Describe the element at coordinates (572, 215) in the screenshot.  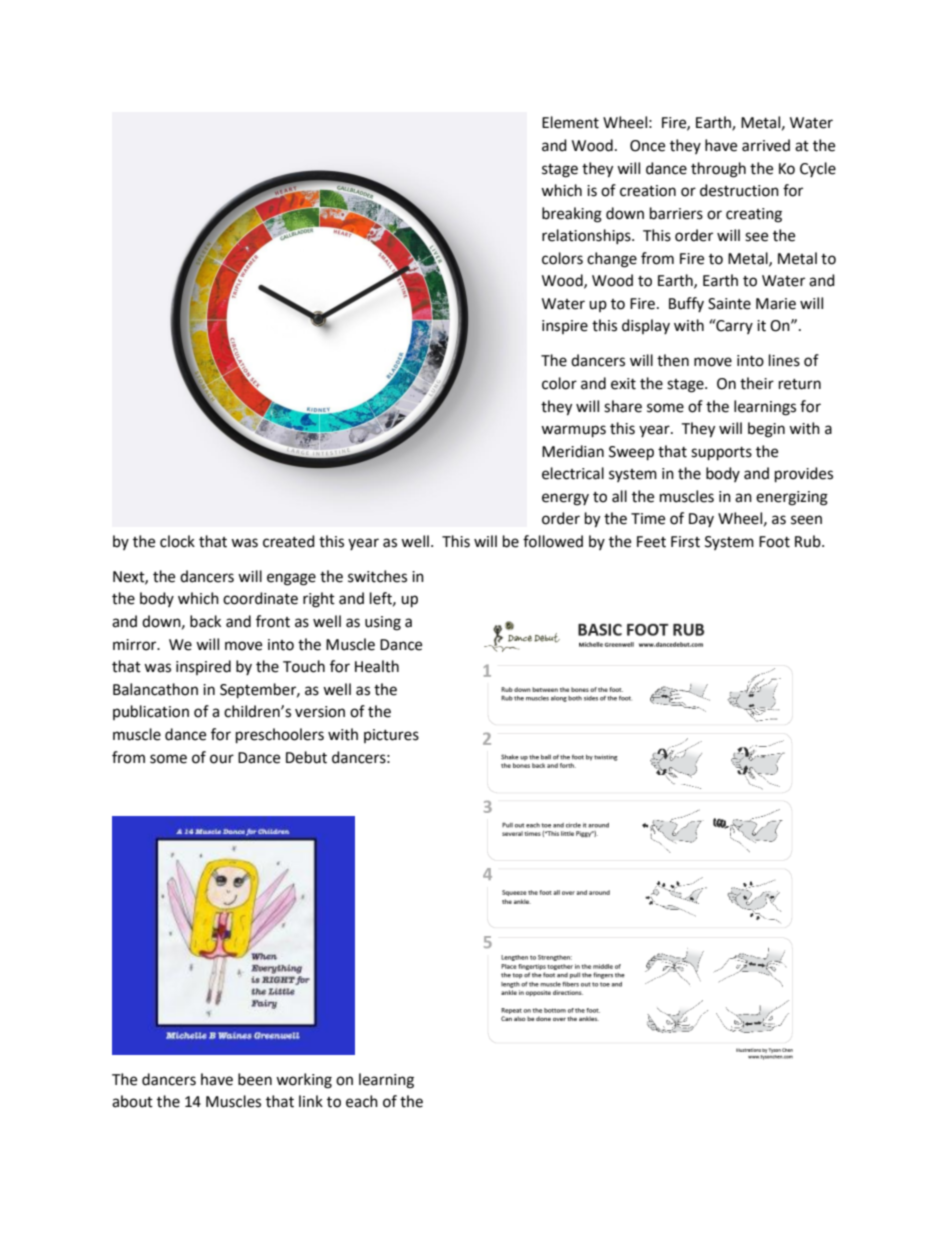
I see `breaking` at that location.
